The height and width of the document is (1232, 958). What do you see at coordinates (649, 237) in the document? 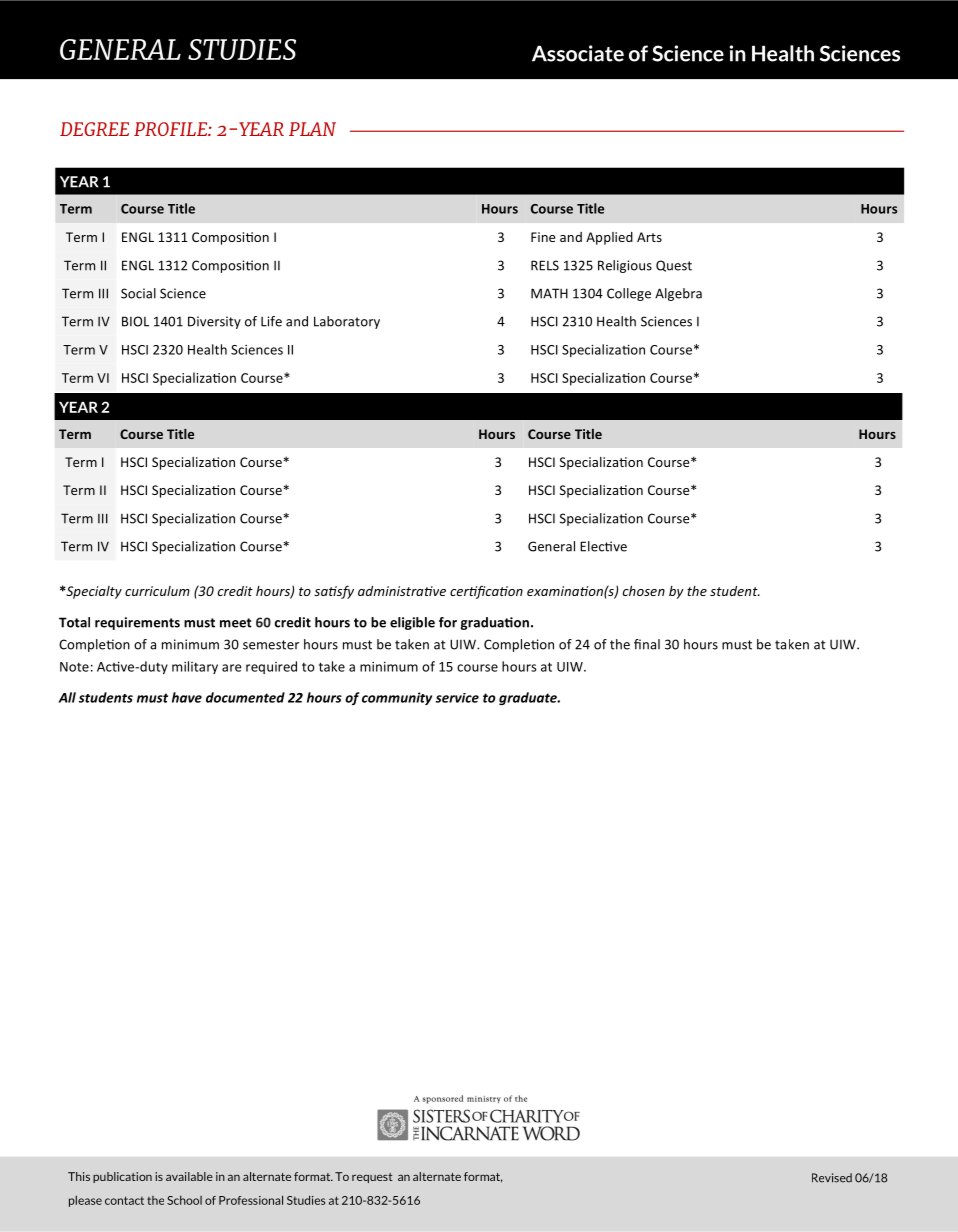
I see `Arts` at bounding box center [649, 237].
